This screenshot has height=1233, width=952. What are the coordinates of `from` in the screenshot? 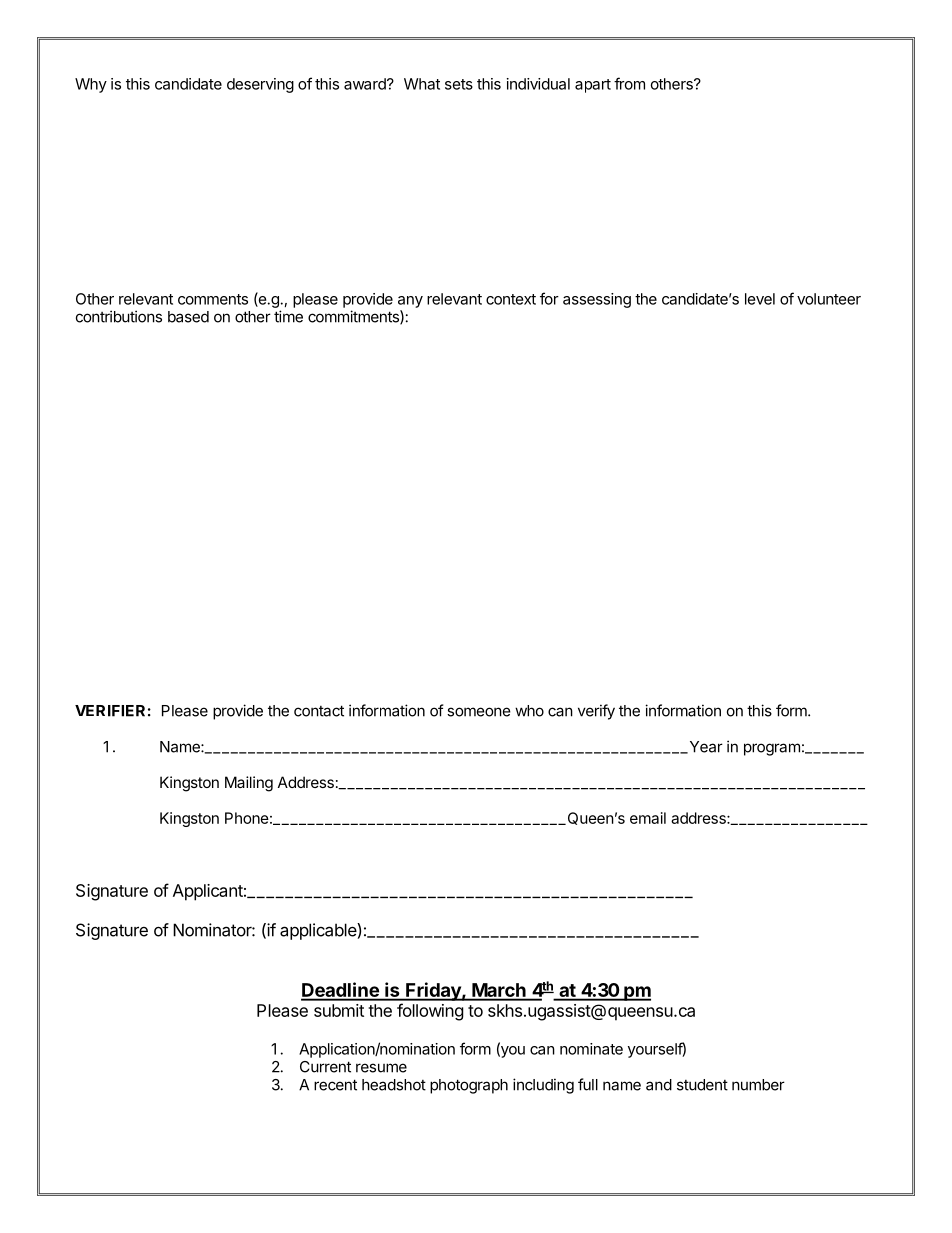 It's located at (629, 83).
